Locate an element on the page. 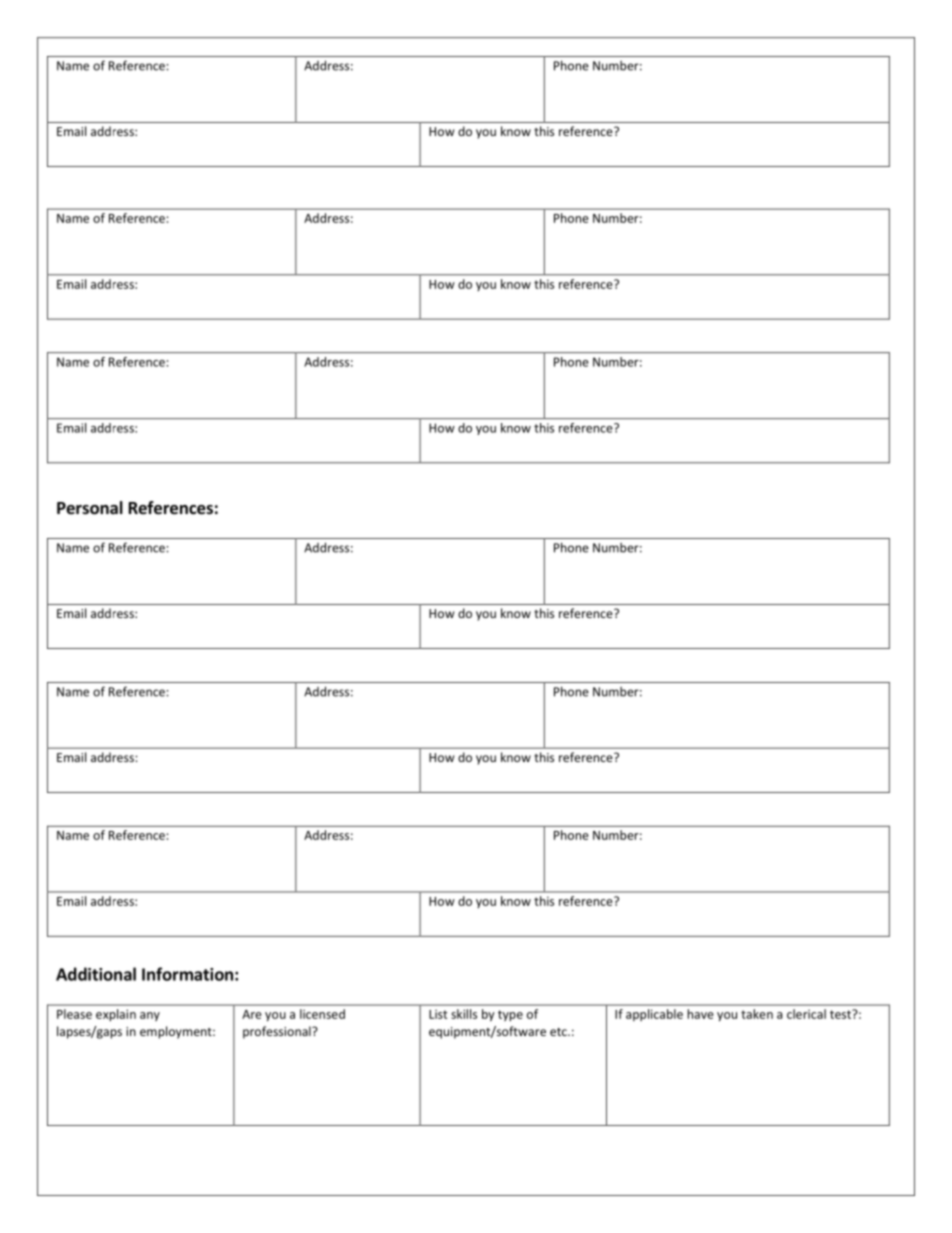  have is located at coordinates (700, 1014).
